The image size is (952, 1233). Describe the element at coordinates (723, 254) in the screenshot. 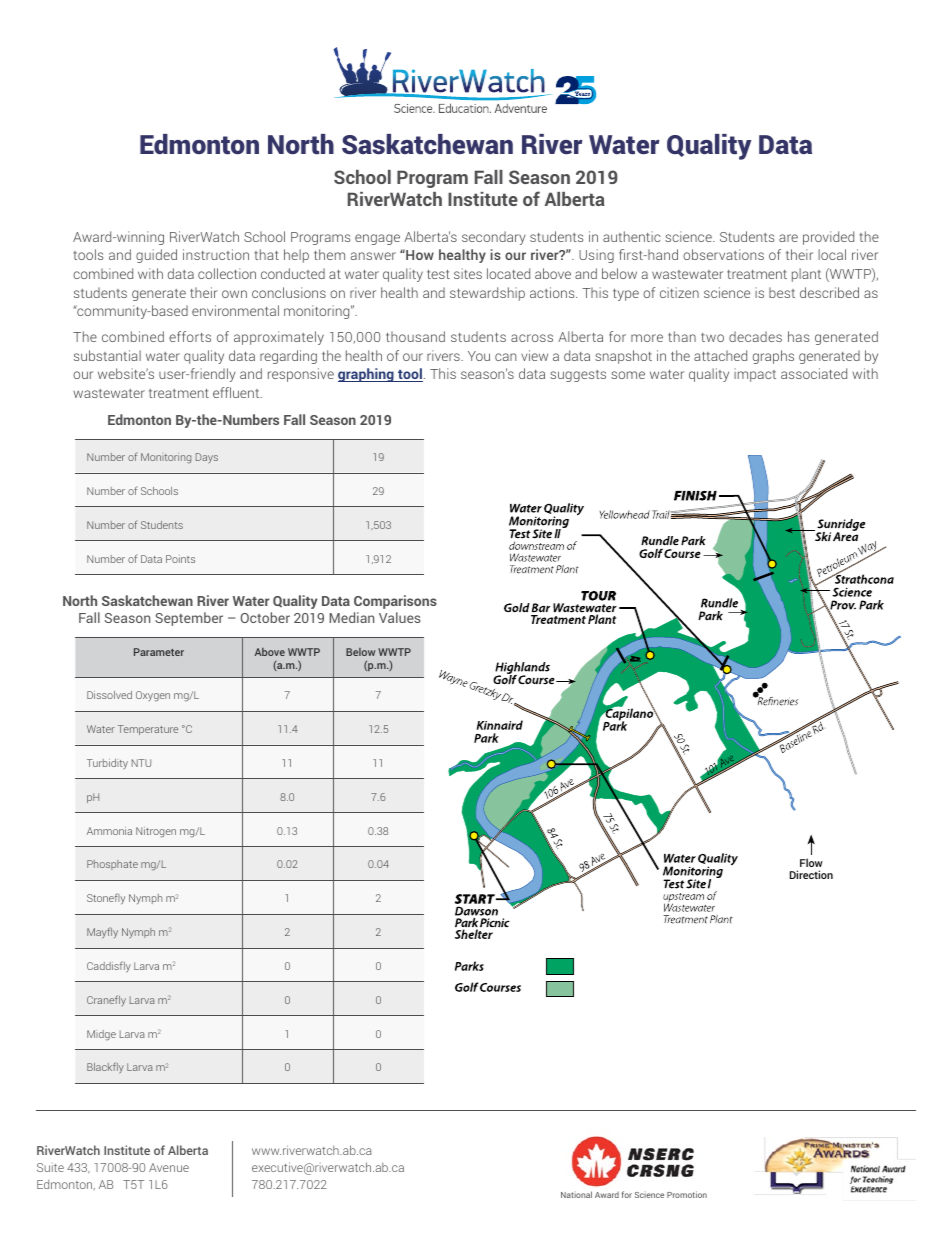

I see `observations` at that location.
